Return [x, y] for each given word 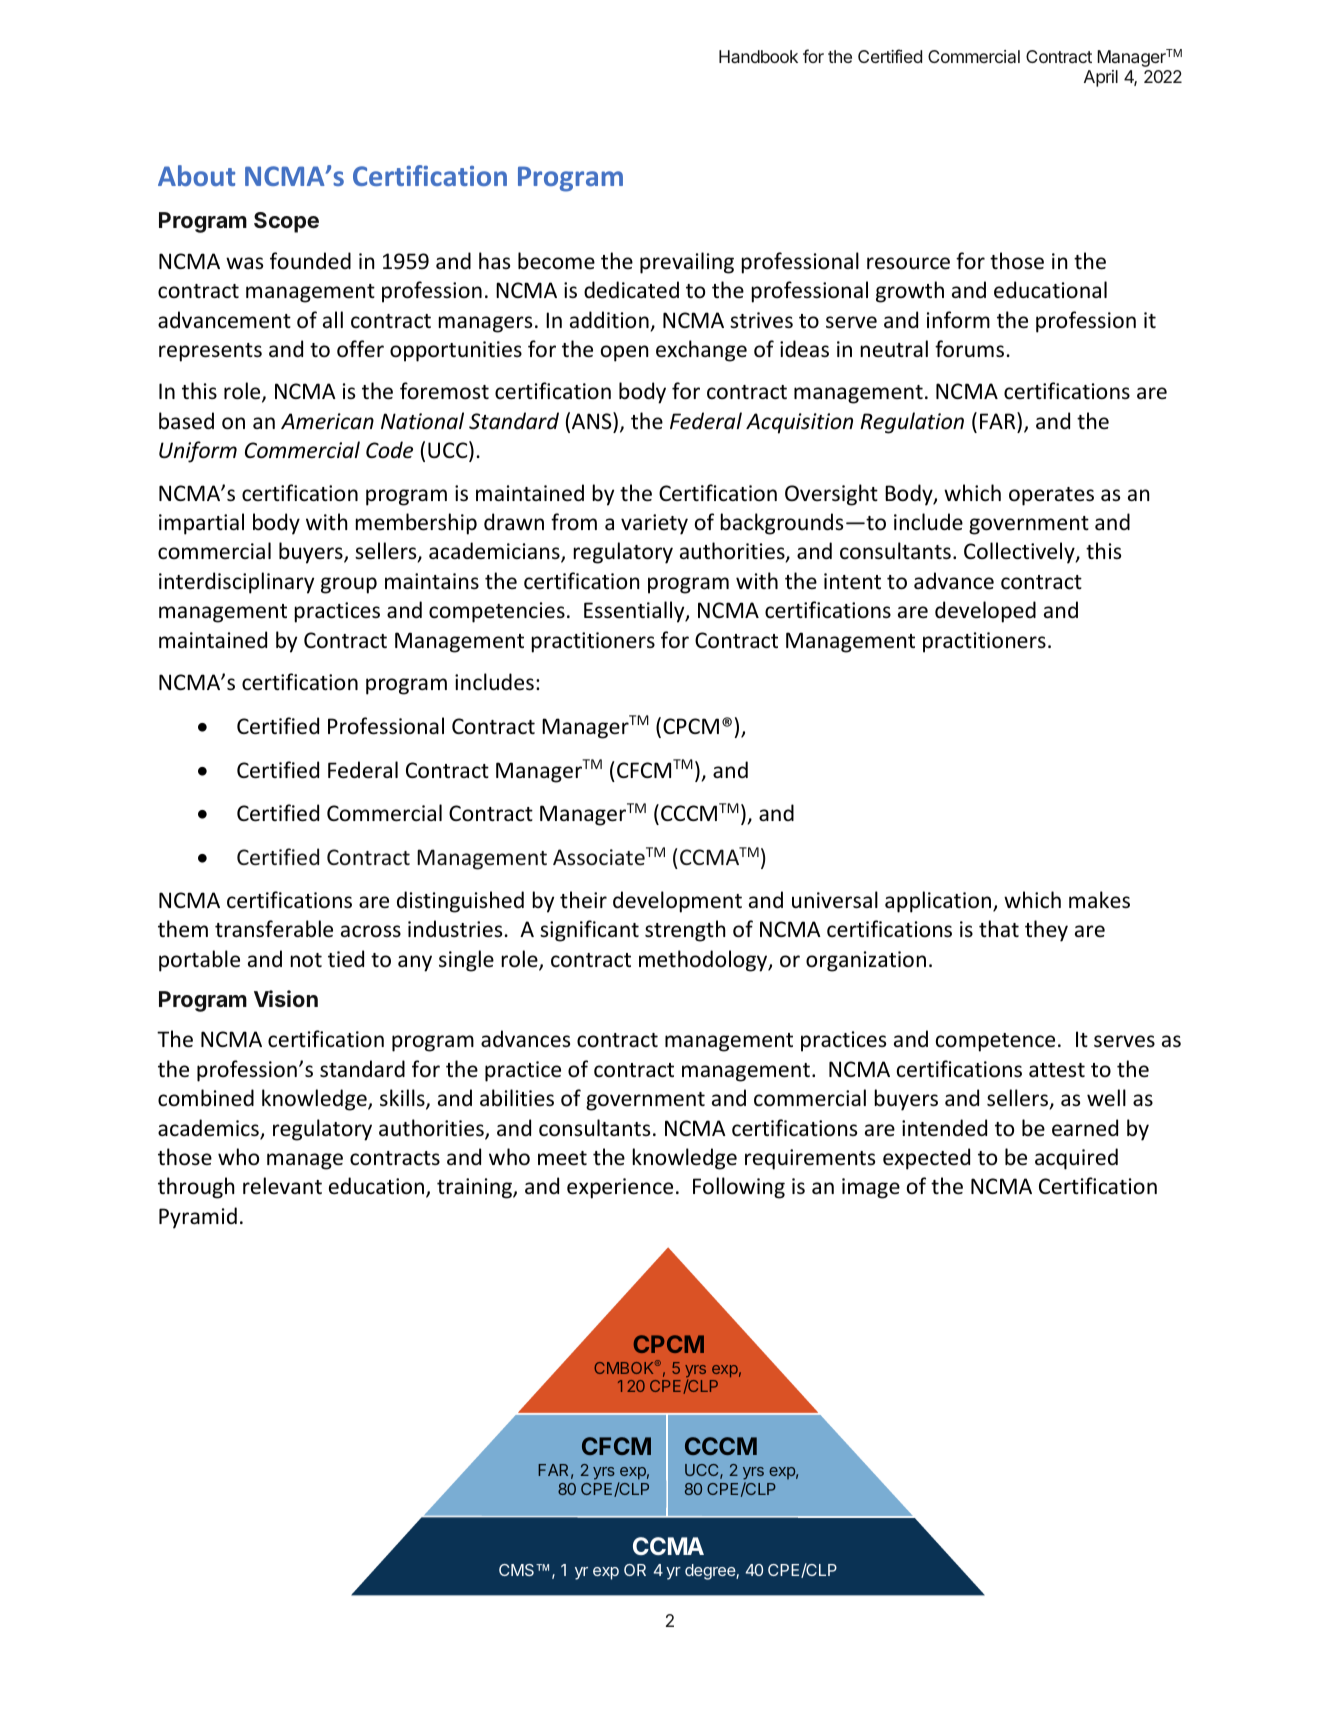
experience [620, 1188]
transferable [274, 929]
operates [1051, 496]
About [196, 175]
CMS [518, 1570]
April [1101, 78]
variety [654, 524]
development [677, 902]
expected [926, 1159]
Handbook [758, 56]
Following [739, 1188]
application [939, 902]
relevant [282, 1186]
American [327, 421]
